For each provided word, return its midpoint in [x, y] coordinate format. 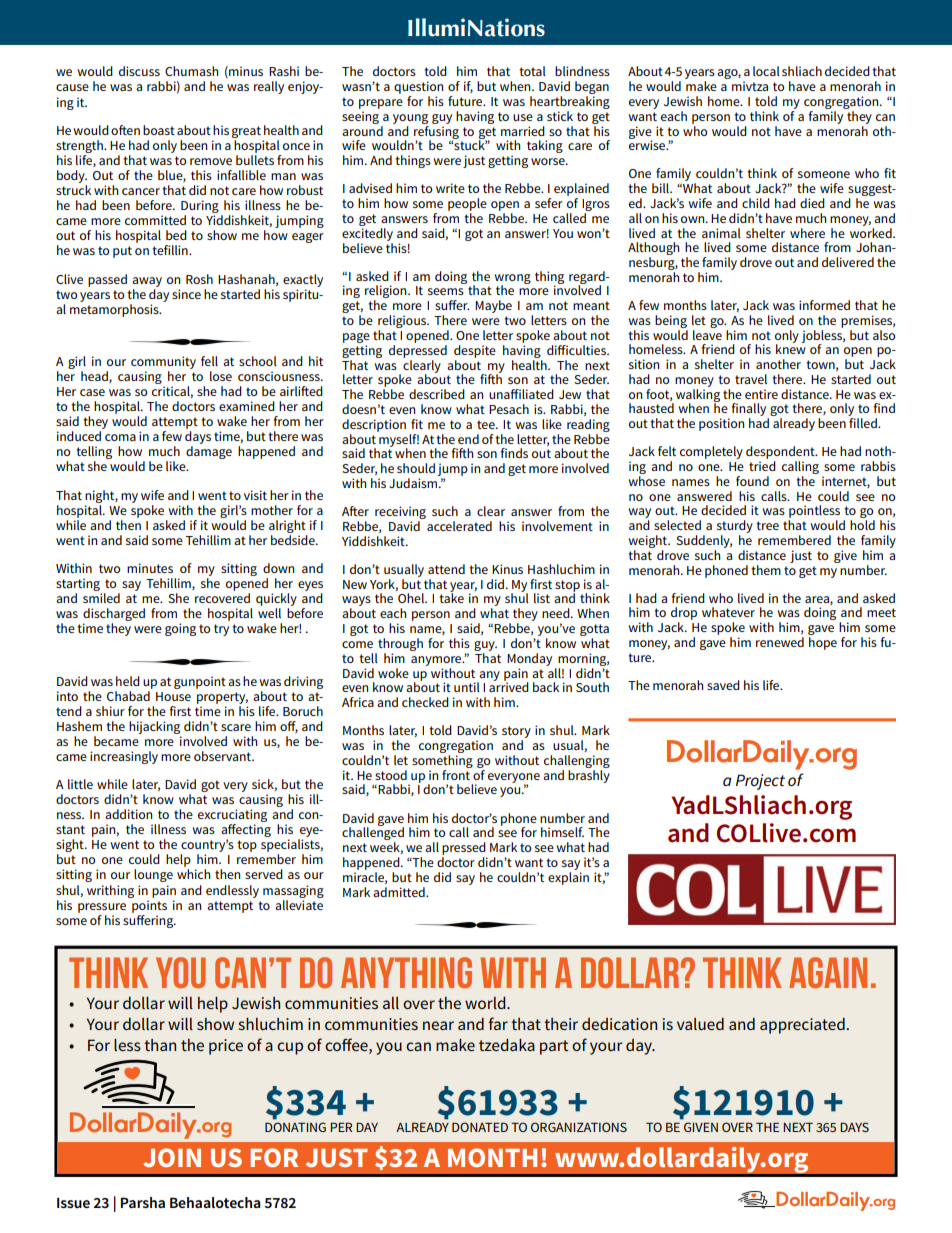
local [766, 71]
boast [159, 130]
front [457, 773]
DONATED [480, 1127]
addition [128, 814]
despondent [781, 454]
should [416, 468]
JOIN [172, 1157]
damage [209, 452]
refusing [436, 132]
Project [760, 782]
